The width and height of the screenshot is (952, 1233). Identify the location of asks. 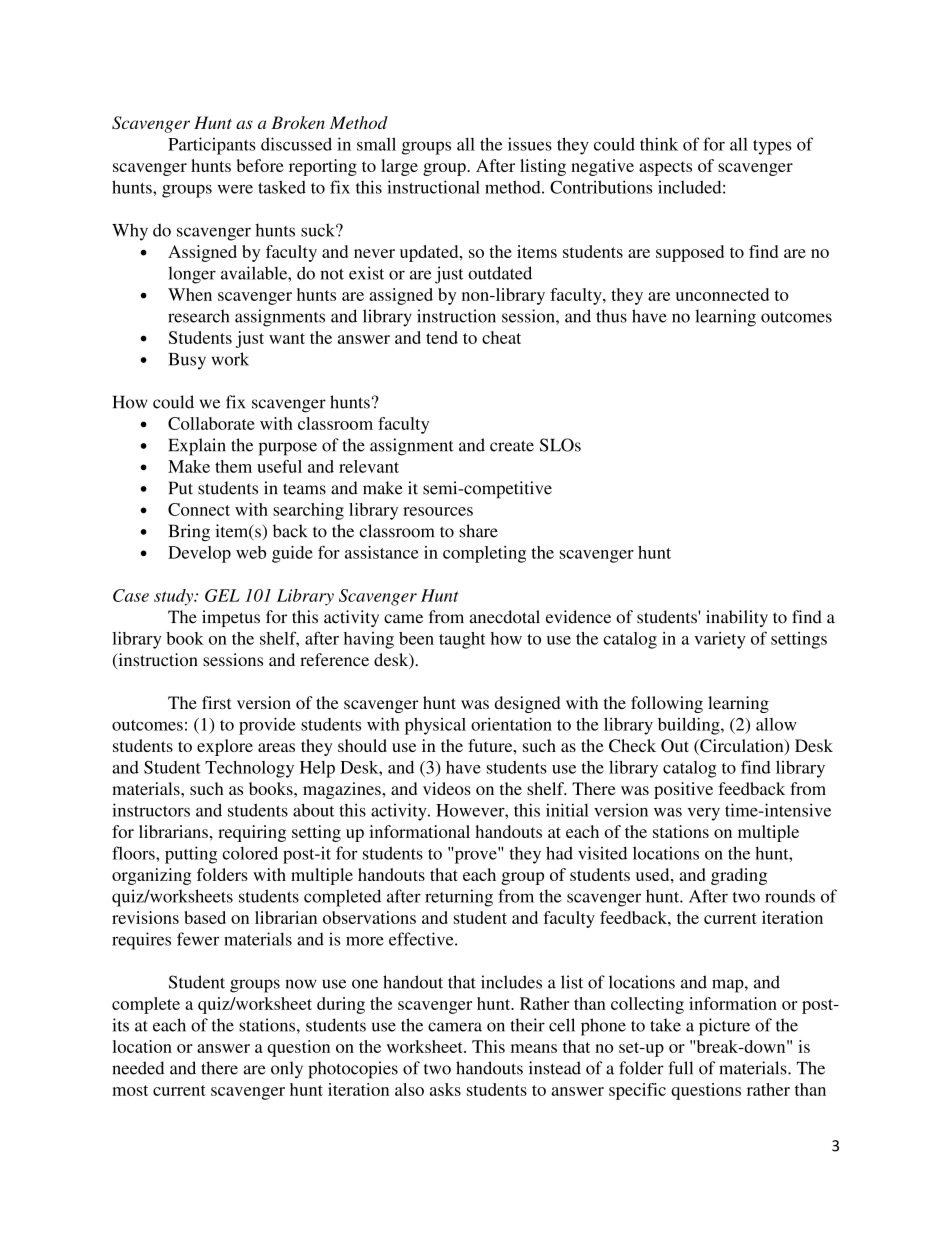
(445, 1089).
